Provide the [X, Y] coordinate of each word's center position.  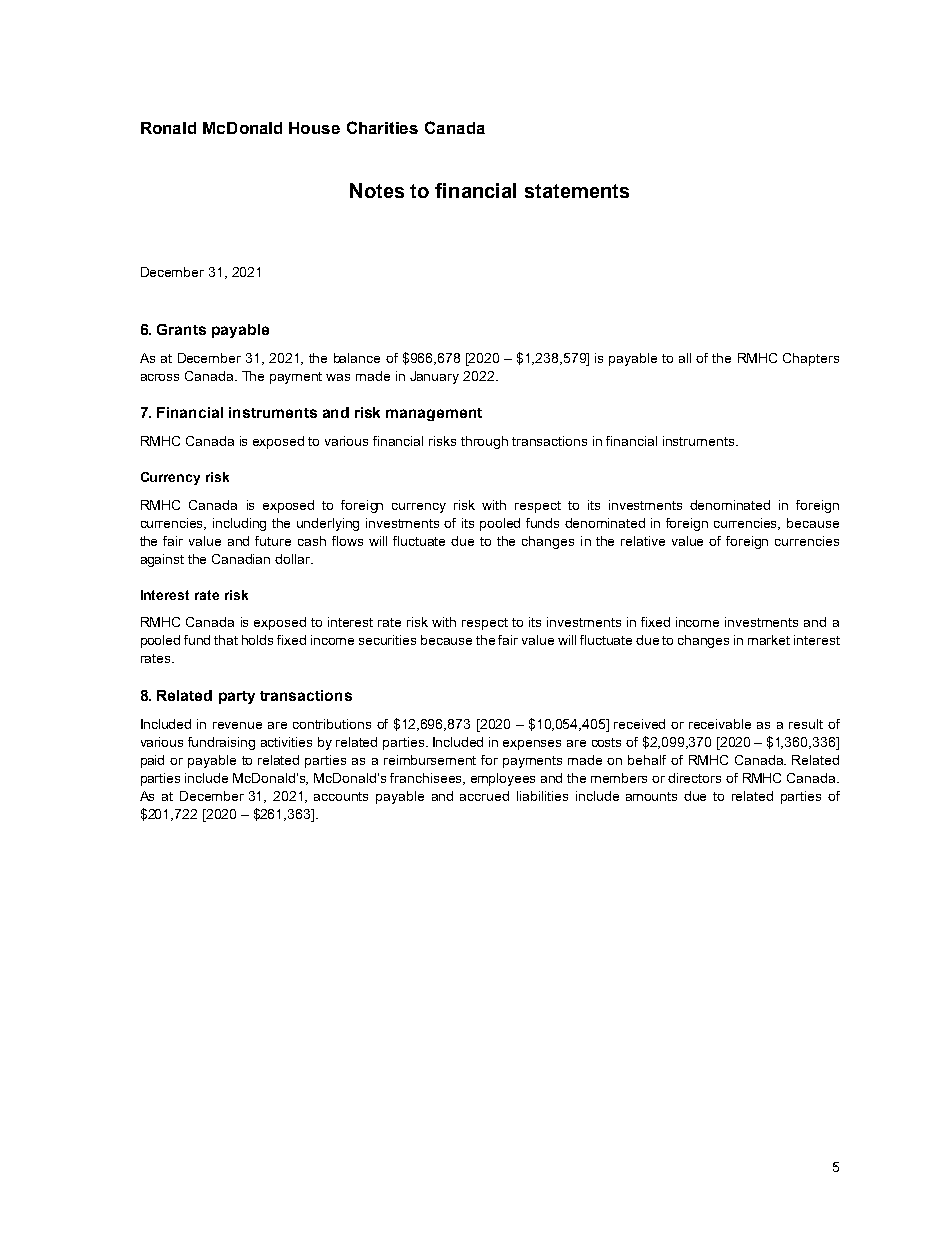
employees [503, 779]
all [685, 358]
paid [152, 761]
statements [577, 191]
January [434, 377]
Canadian [241, 559]
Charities [382, 127]
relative [643, 541]
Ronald [168, 128]
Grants [181, 329]
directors [694, 778]
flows [347, 541]
